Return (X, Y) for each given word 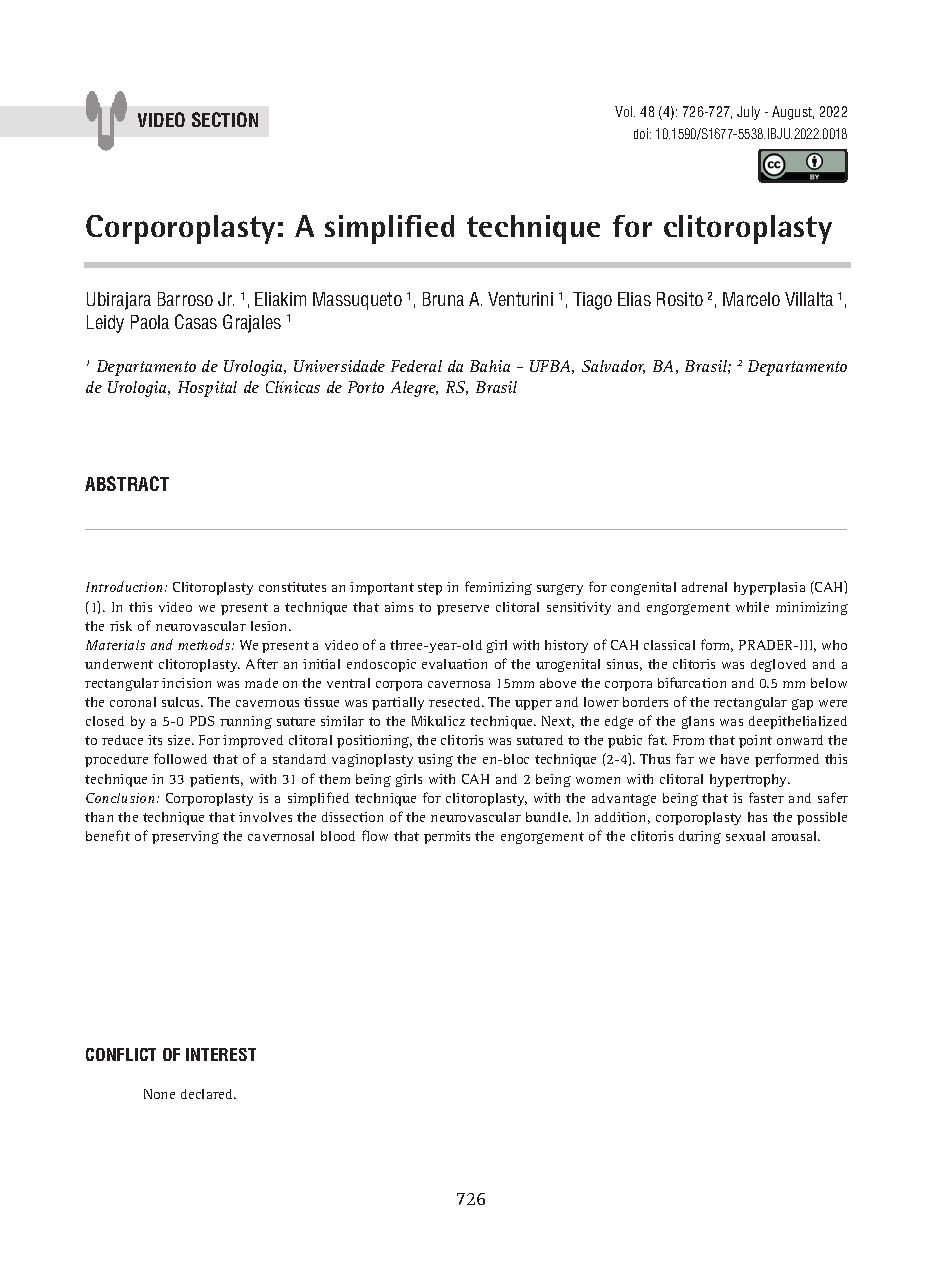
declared (208, 1094)
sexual (745, 836)
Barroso (185, 299)
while (752, 607)
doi (642, 133)
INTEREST (221, 1054)
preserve (463, 610)
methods (204, 644)
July (748, 113)
